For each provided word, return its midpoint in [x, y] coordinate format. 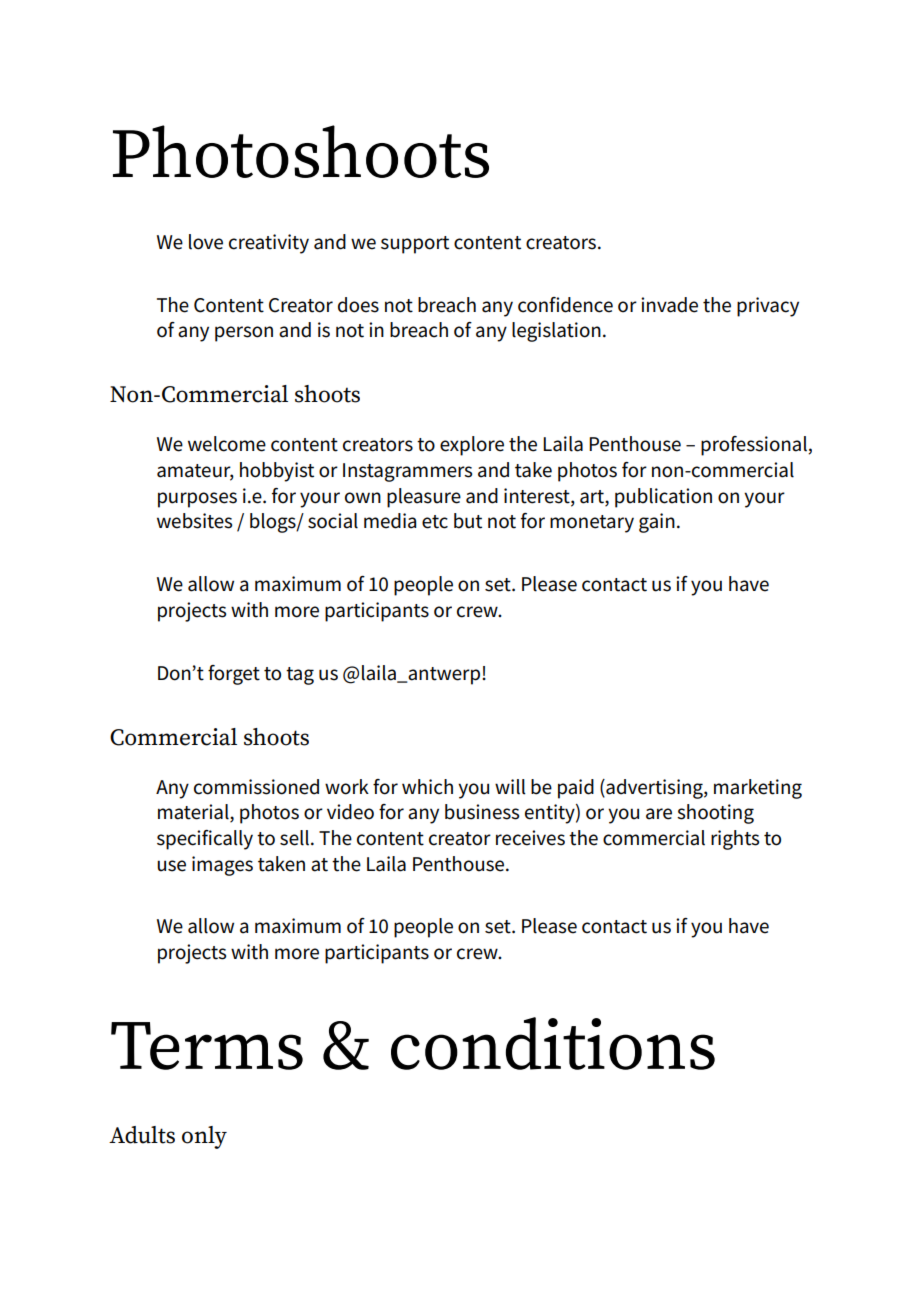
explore [472, 446]
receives [530, 838]
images [222, 866]
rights [735, 840]
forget [234, 675]
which [427, 787]
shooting [715, 814]
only [204, 1137]
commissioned [256, 787]
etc [435, 522]
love [206, 242]
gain [657, 523]
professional [755, 446]
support [415, 245]
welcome [227, 444]
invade [669, 305]
